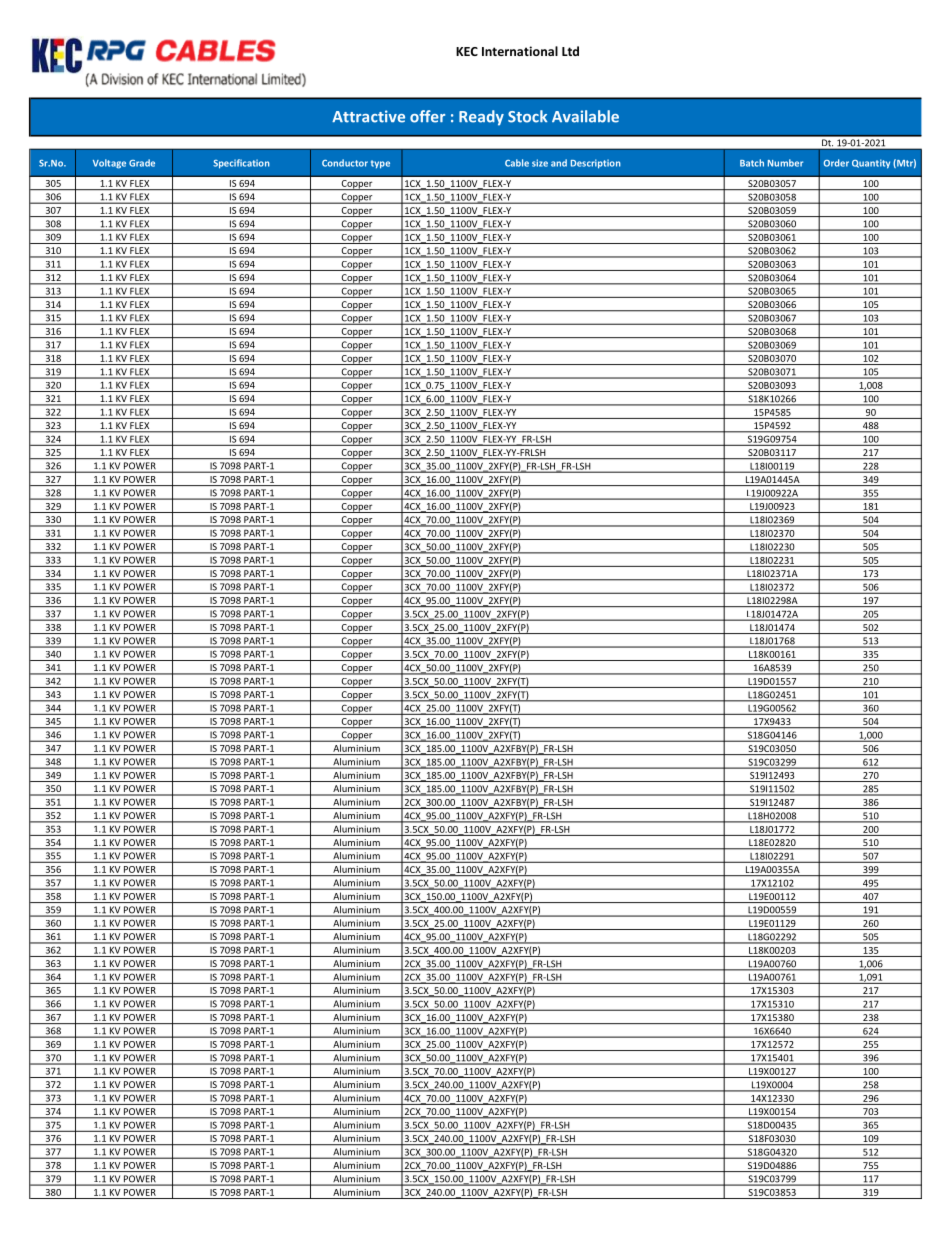  I want to click on International, so click(520, 51).
